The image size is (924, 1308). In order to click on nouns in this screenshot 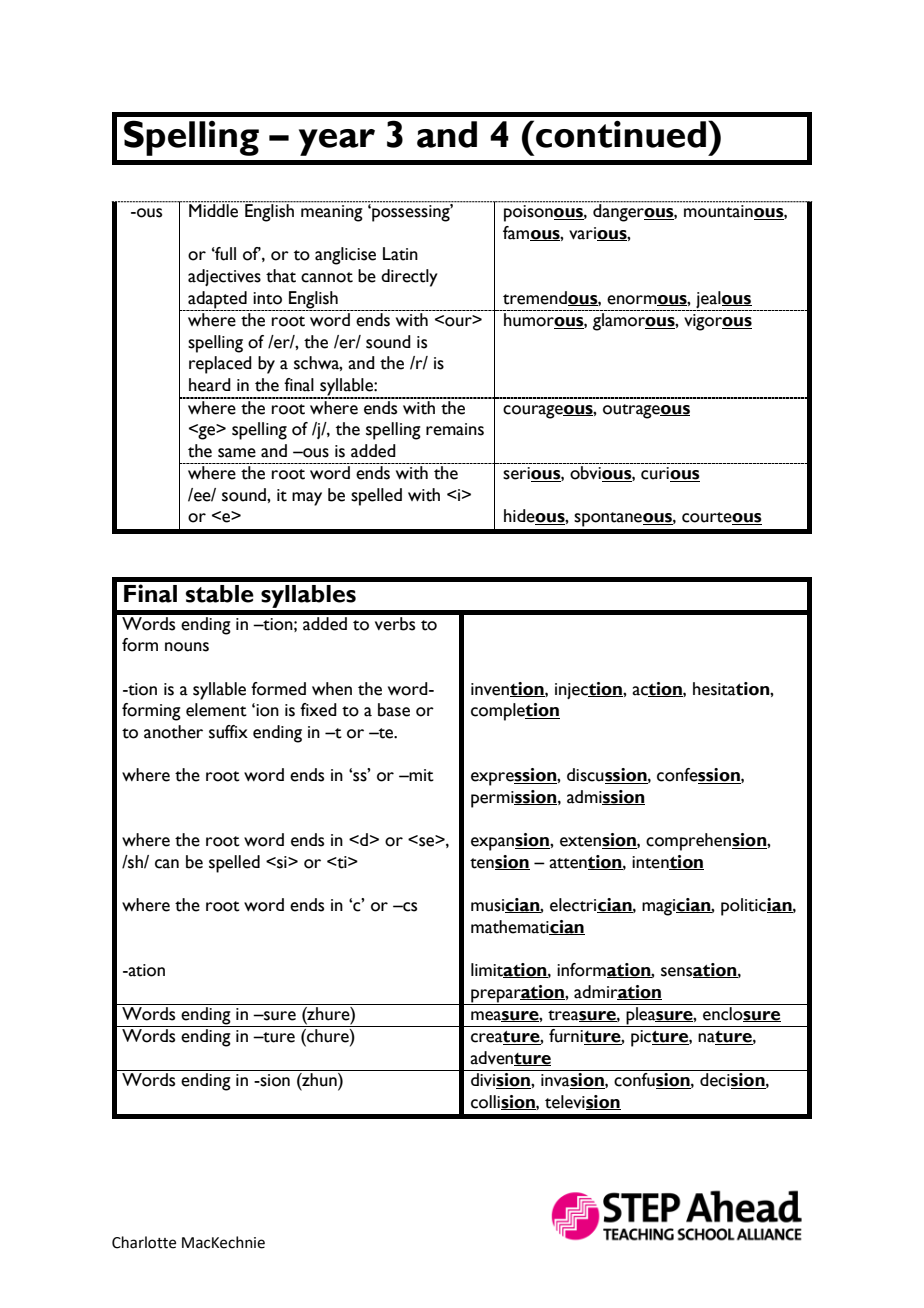, I will do `click(187, 647)`.
